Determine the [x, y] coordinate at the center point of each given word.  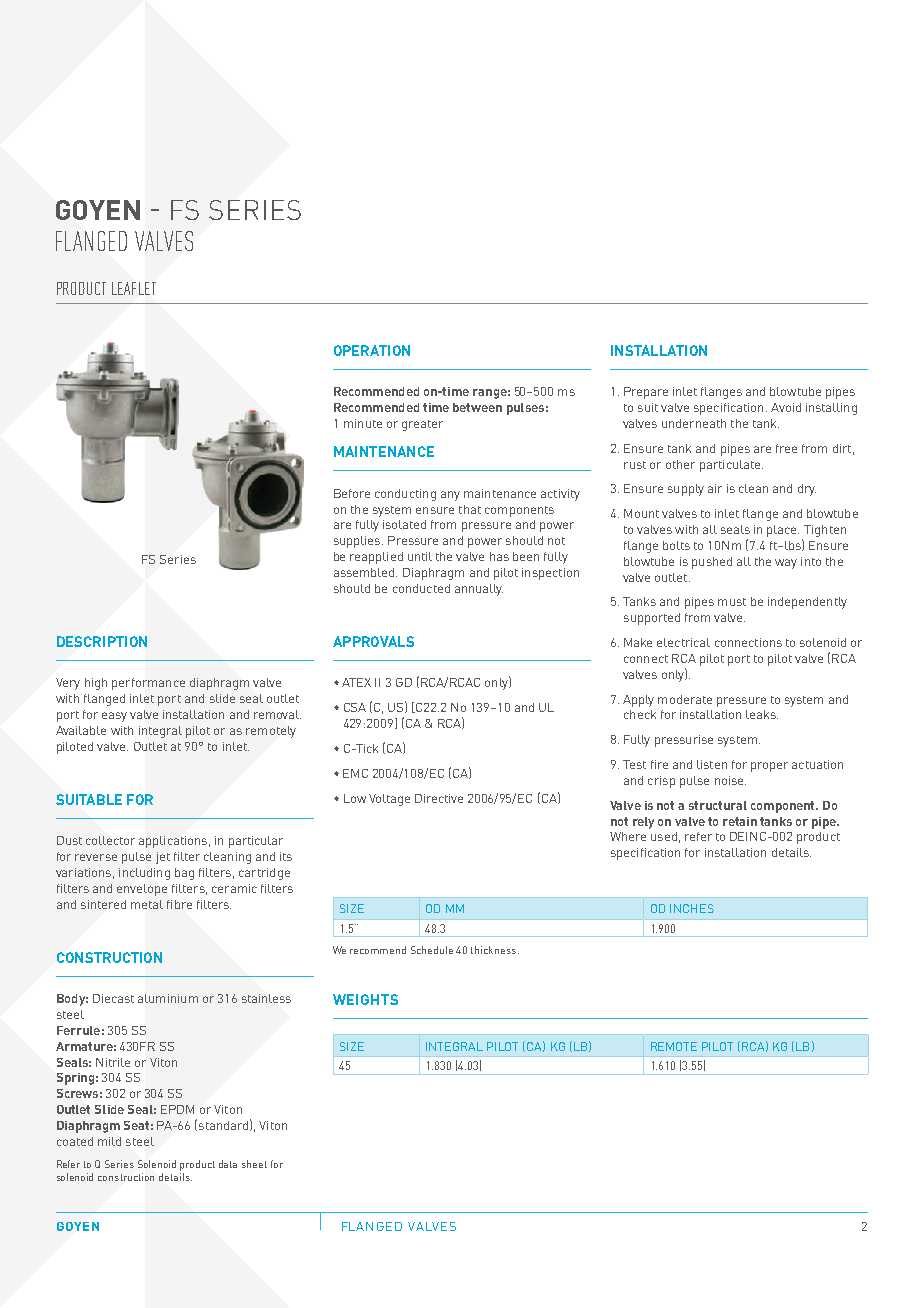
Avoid [786, 407]
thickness [495, 950]
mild [109, 1141]
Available [81, 730]
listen [712, 764]
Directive [439, 798]
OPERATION [372, 350]
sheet [254, 1164]
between [477, 407]
